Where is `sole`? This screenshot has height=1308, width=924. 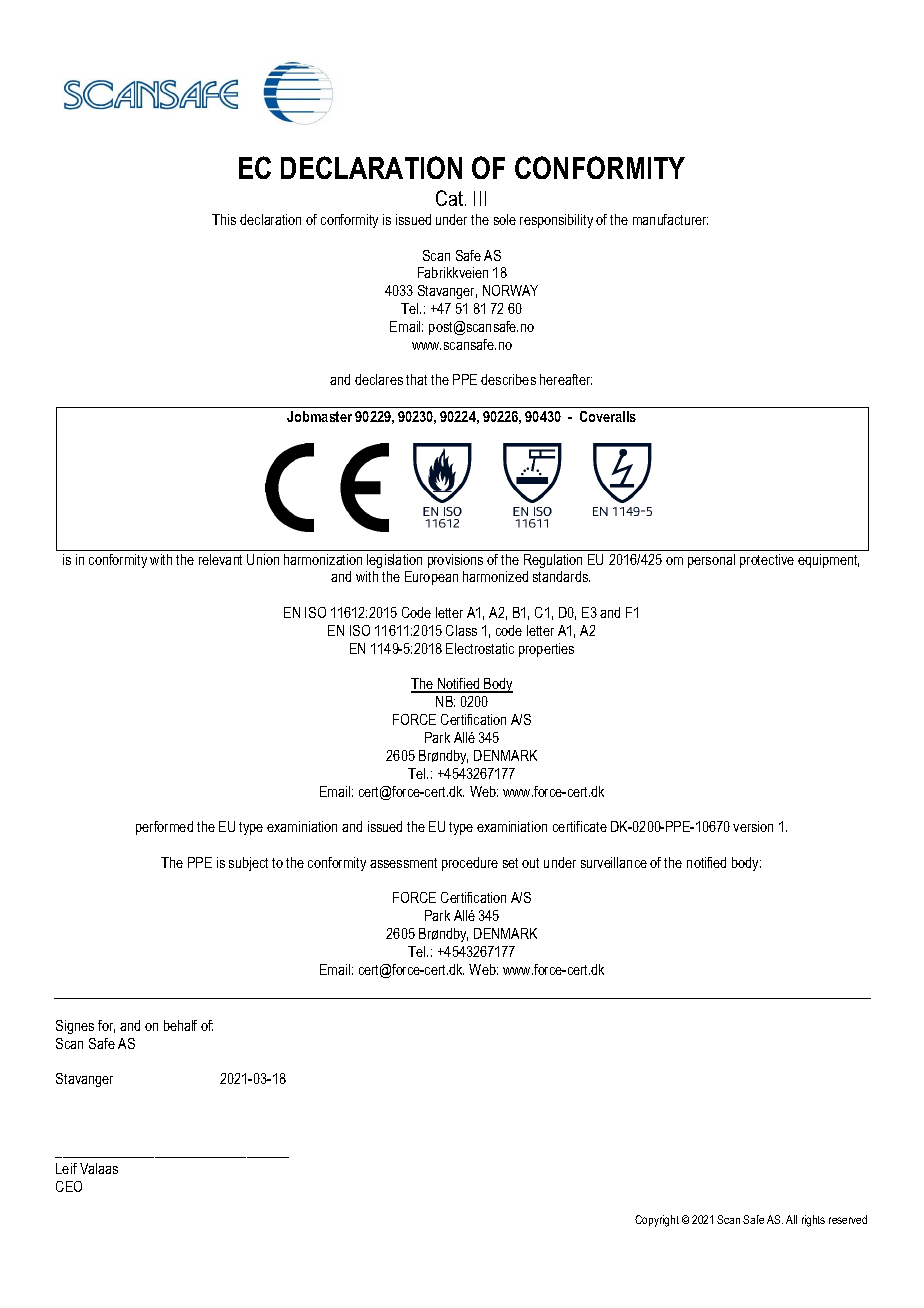 sole is located at coordinates (505, 219).
